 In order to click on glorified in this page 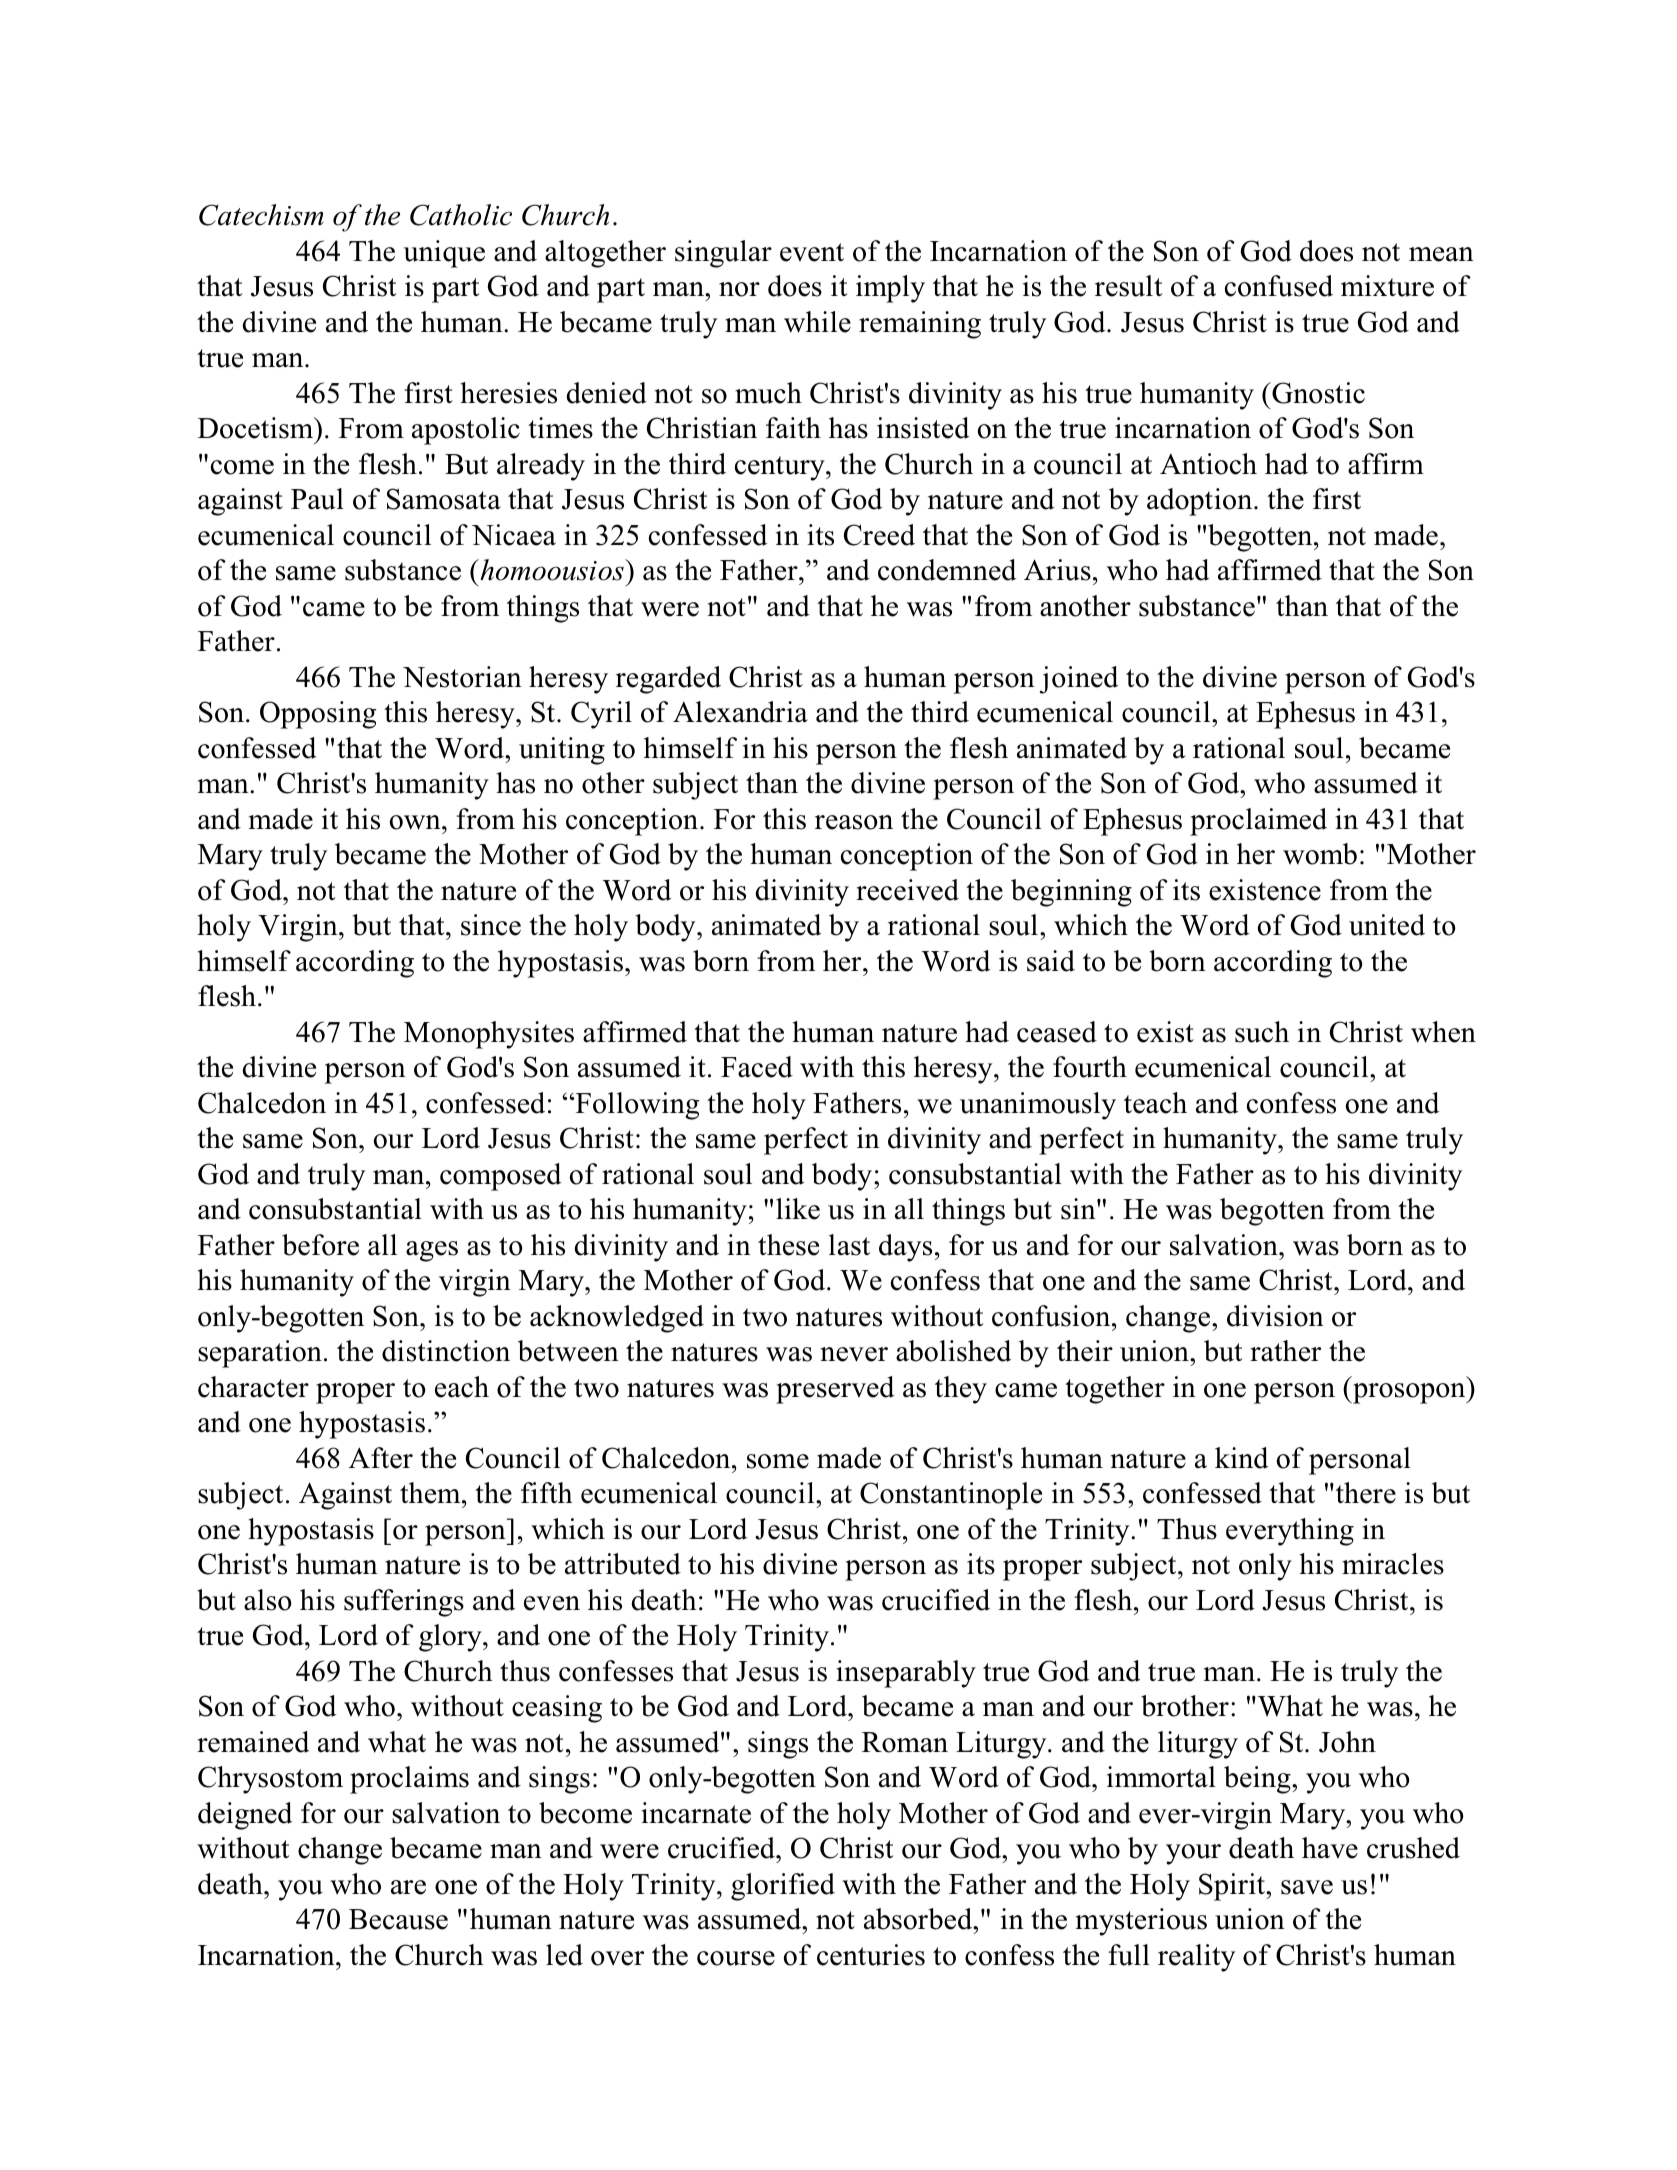, I will do `click(783, 1887)`.
